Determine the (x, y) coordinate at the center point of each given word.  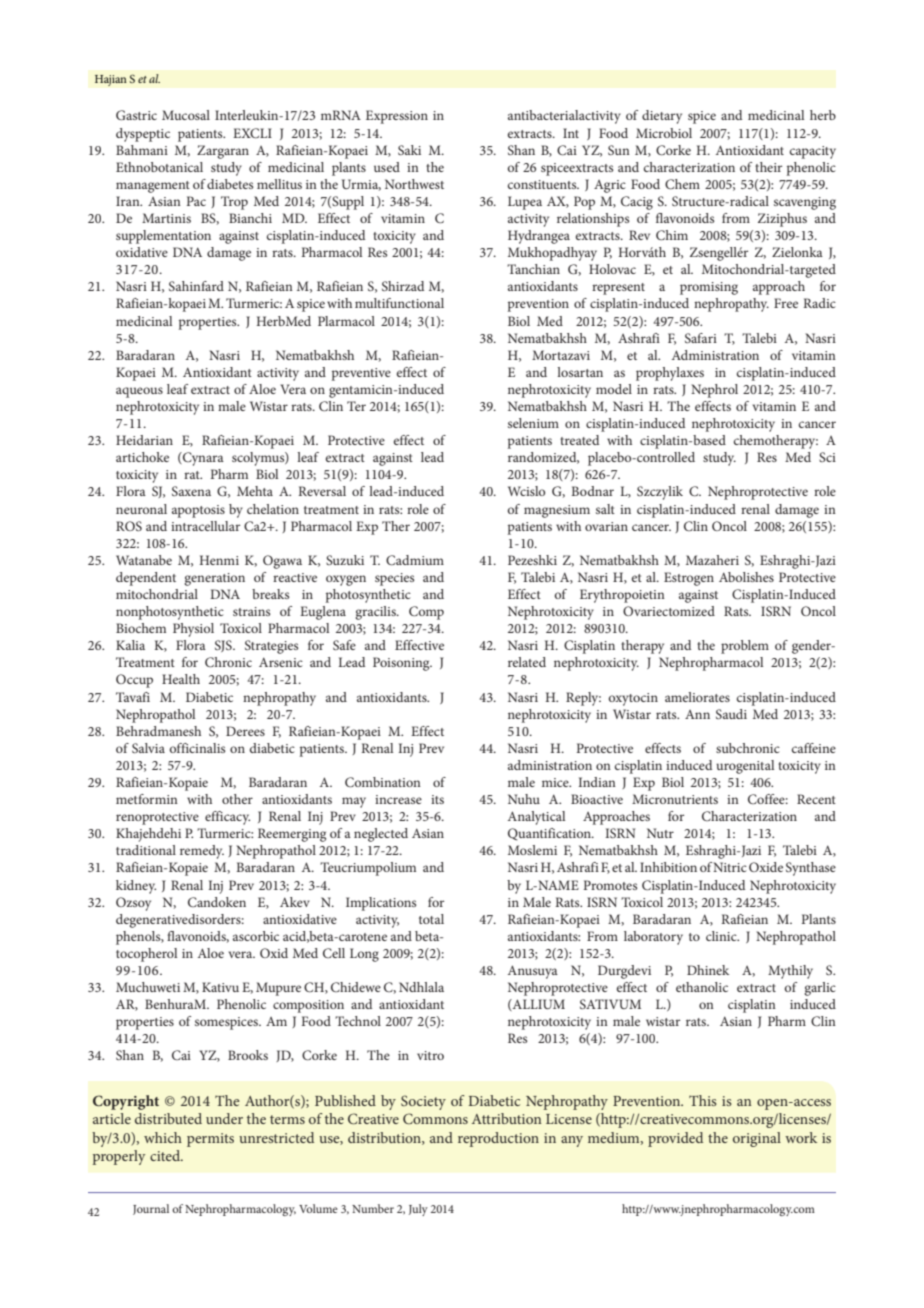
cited (166, 1155)
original (757, 1139)
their (768, 167)
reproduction (498, 1139)
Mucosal (186, 115)
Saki (409, 150)
